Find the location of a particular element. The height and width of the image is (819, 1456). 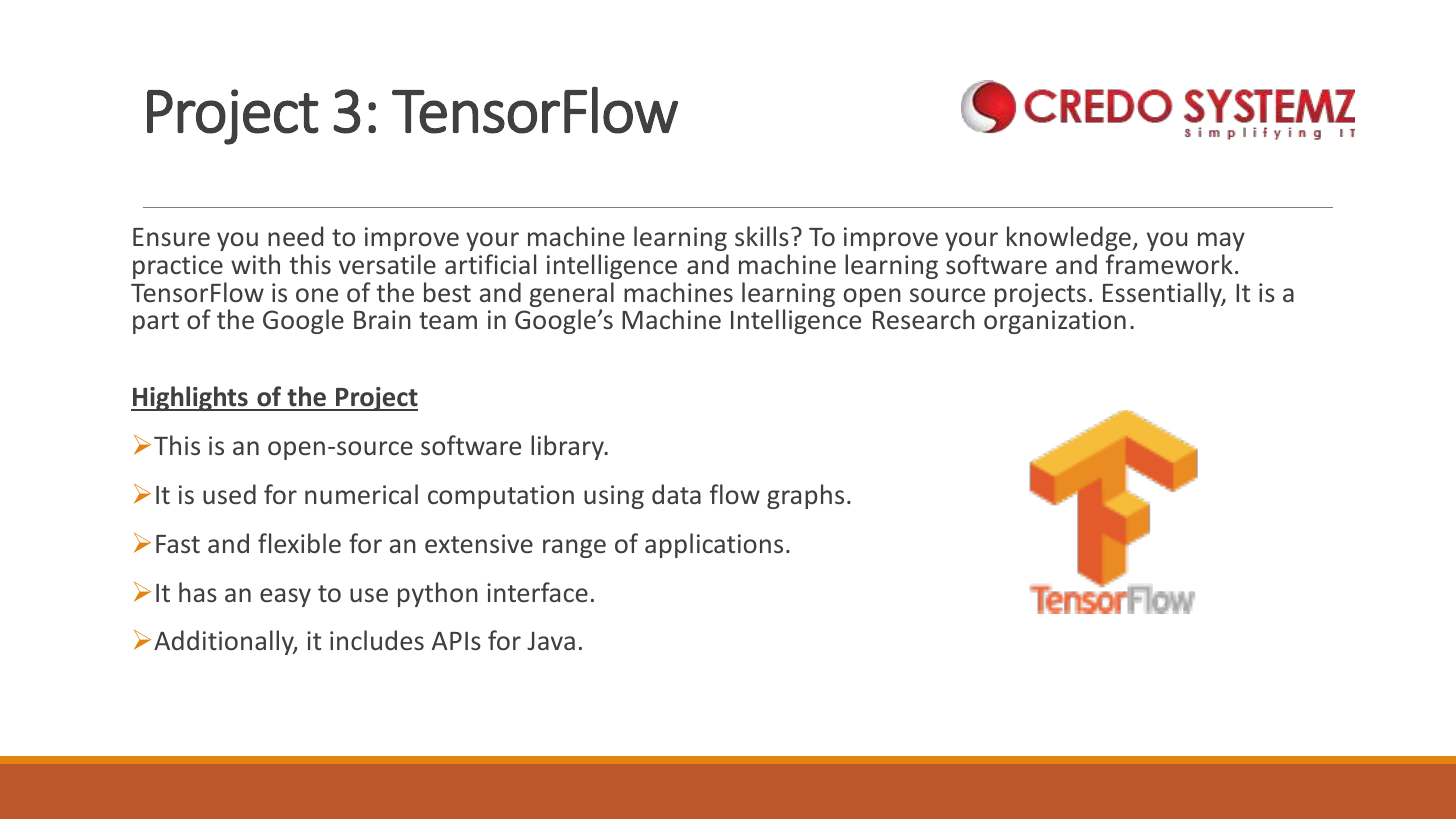

Java is located at coordinates (551, 641).
